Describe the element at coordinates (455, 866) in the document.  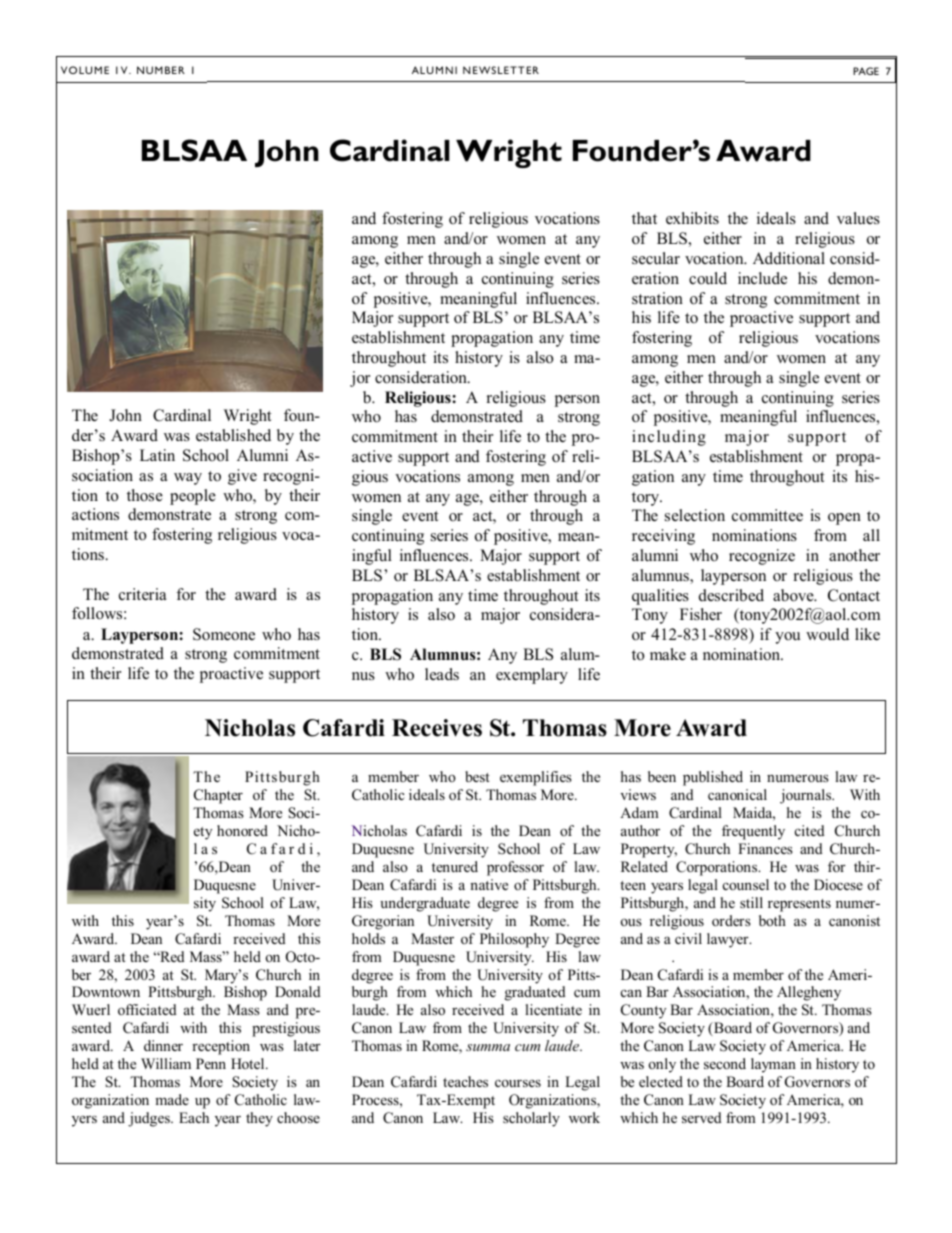
I see `tenured` at that location.
